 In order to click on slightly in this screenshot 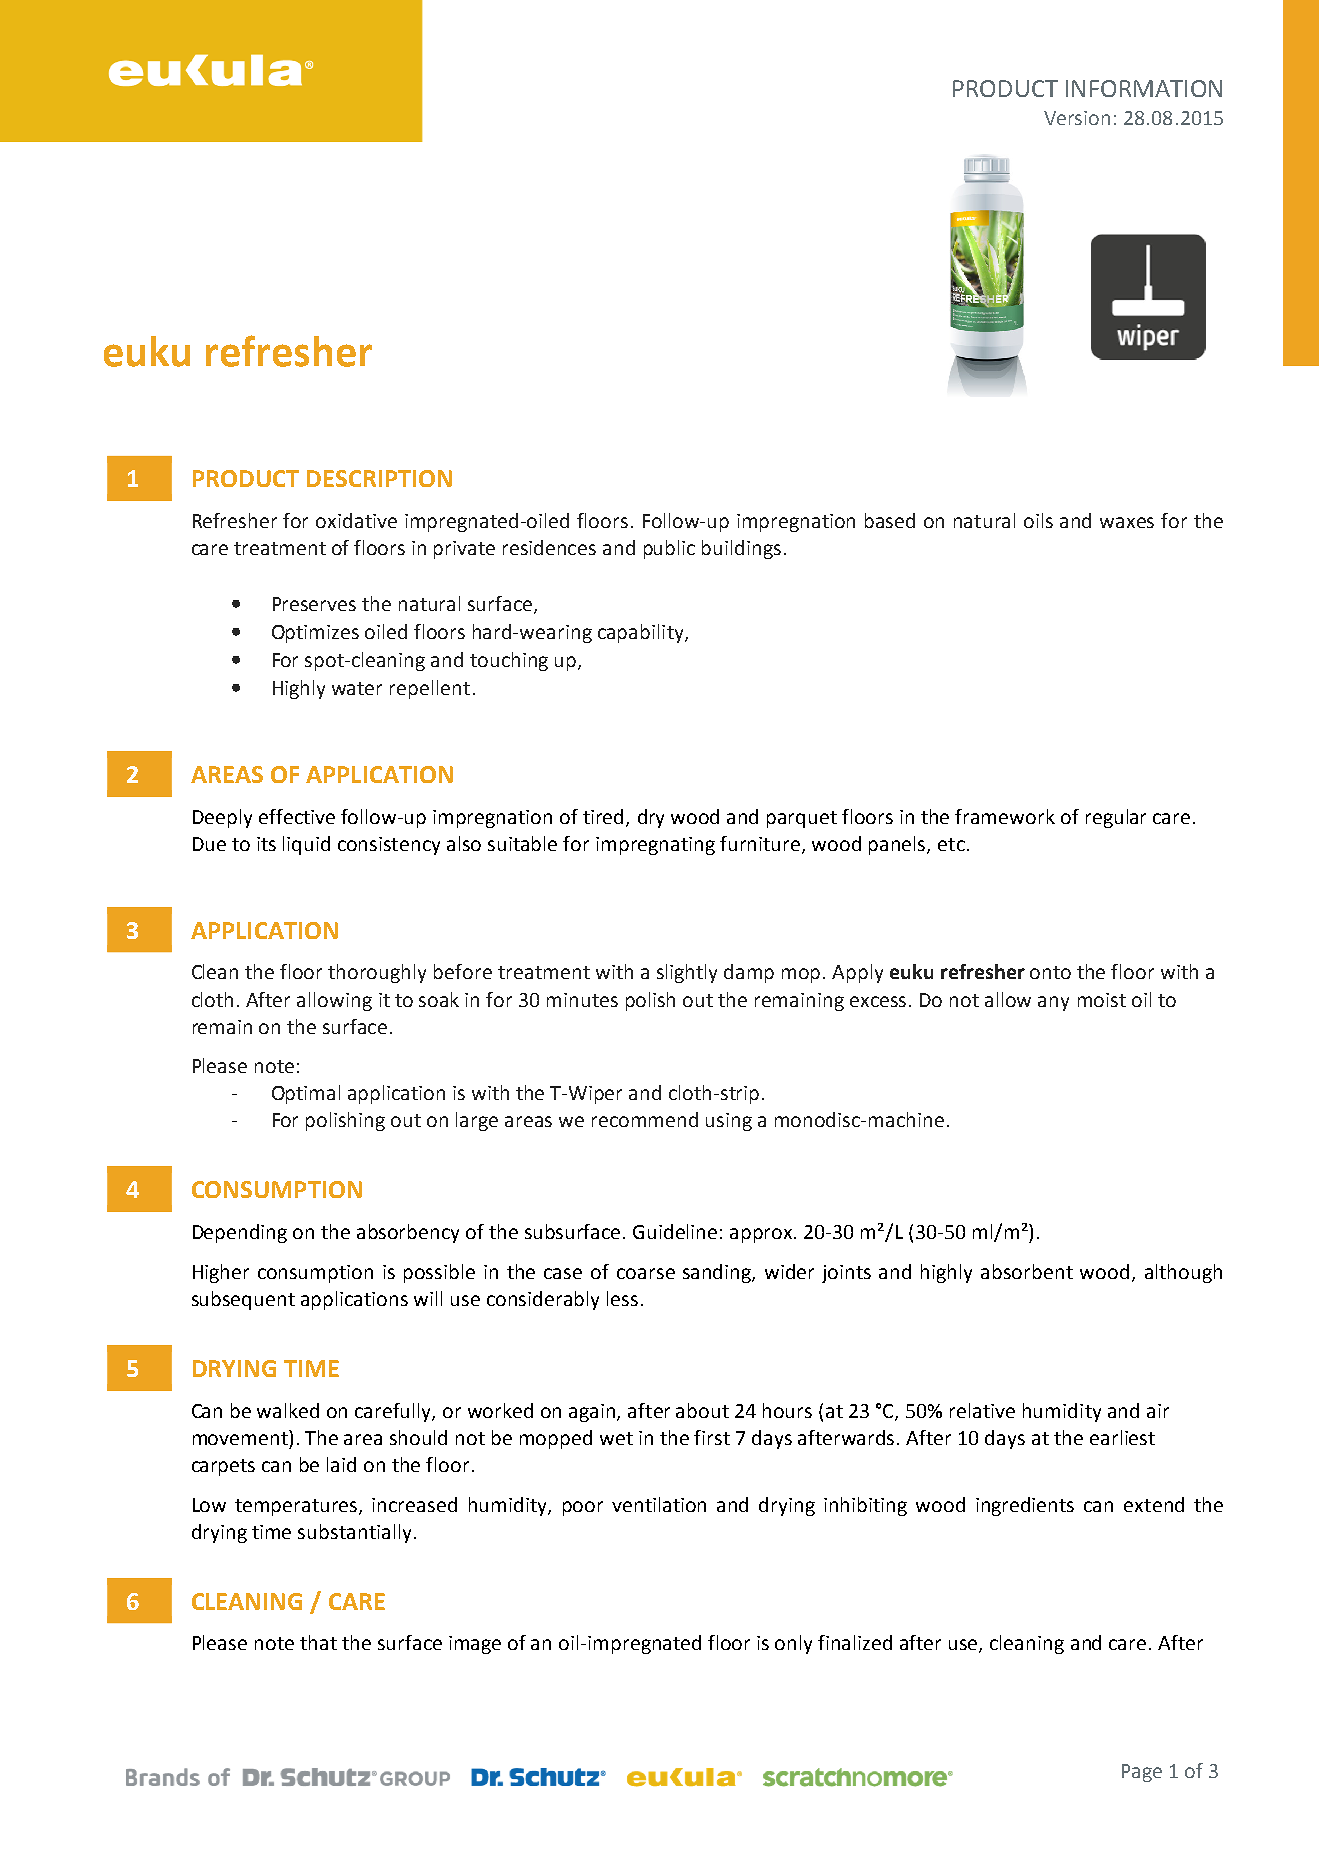, I will do `click(687, 973)`.
